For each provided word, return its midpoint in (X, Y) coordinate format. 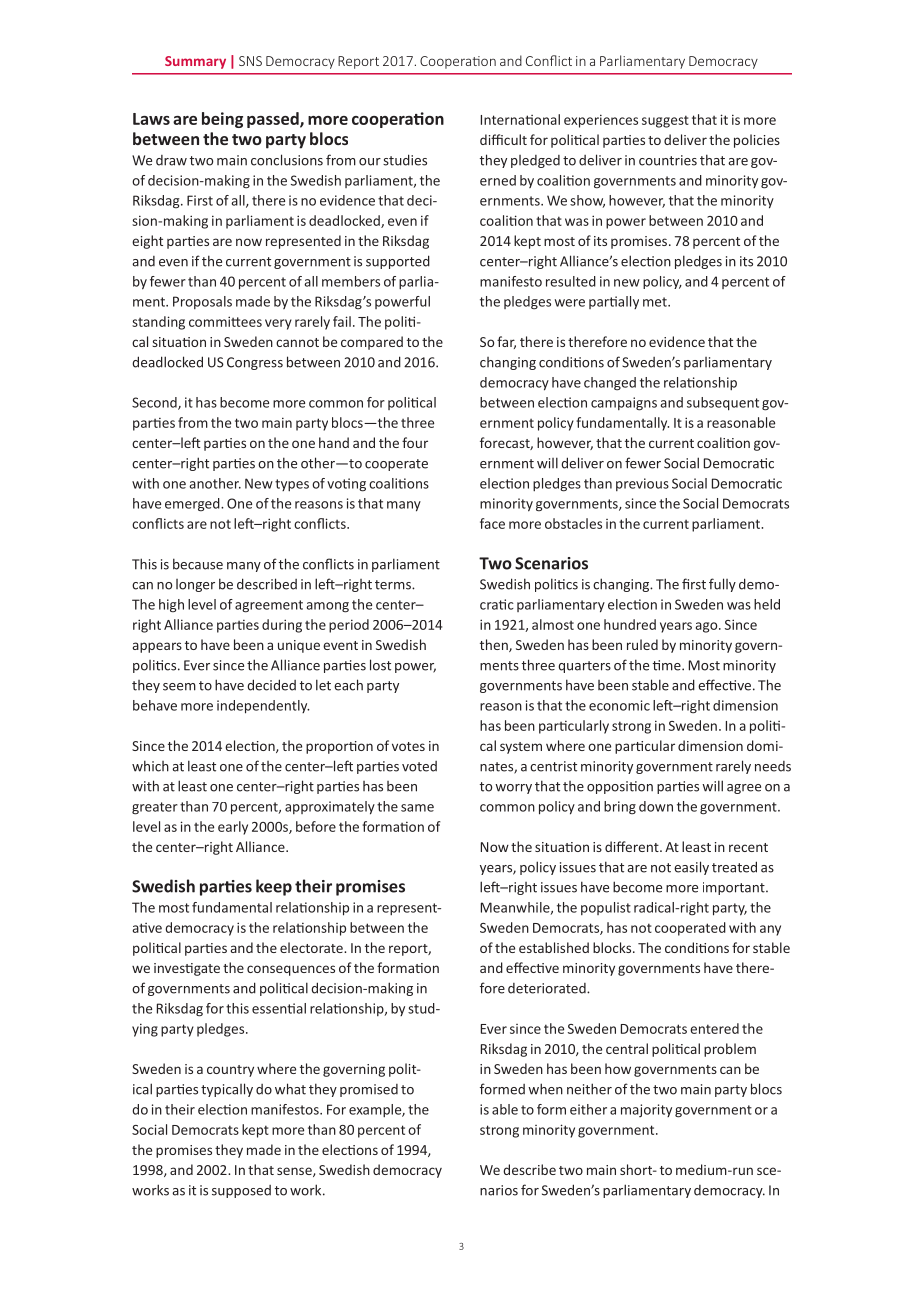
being (222, 120)
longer (195, 585)
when (545, 1089)
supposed (241, 1191)
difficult (503, 139)
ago (708, 627)
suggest (665, 121)
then (495, 645)
